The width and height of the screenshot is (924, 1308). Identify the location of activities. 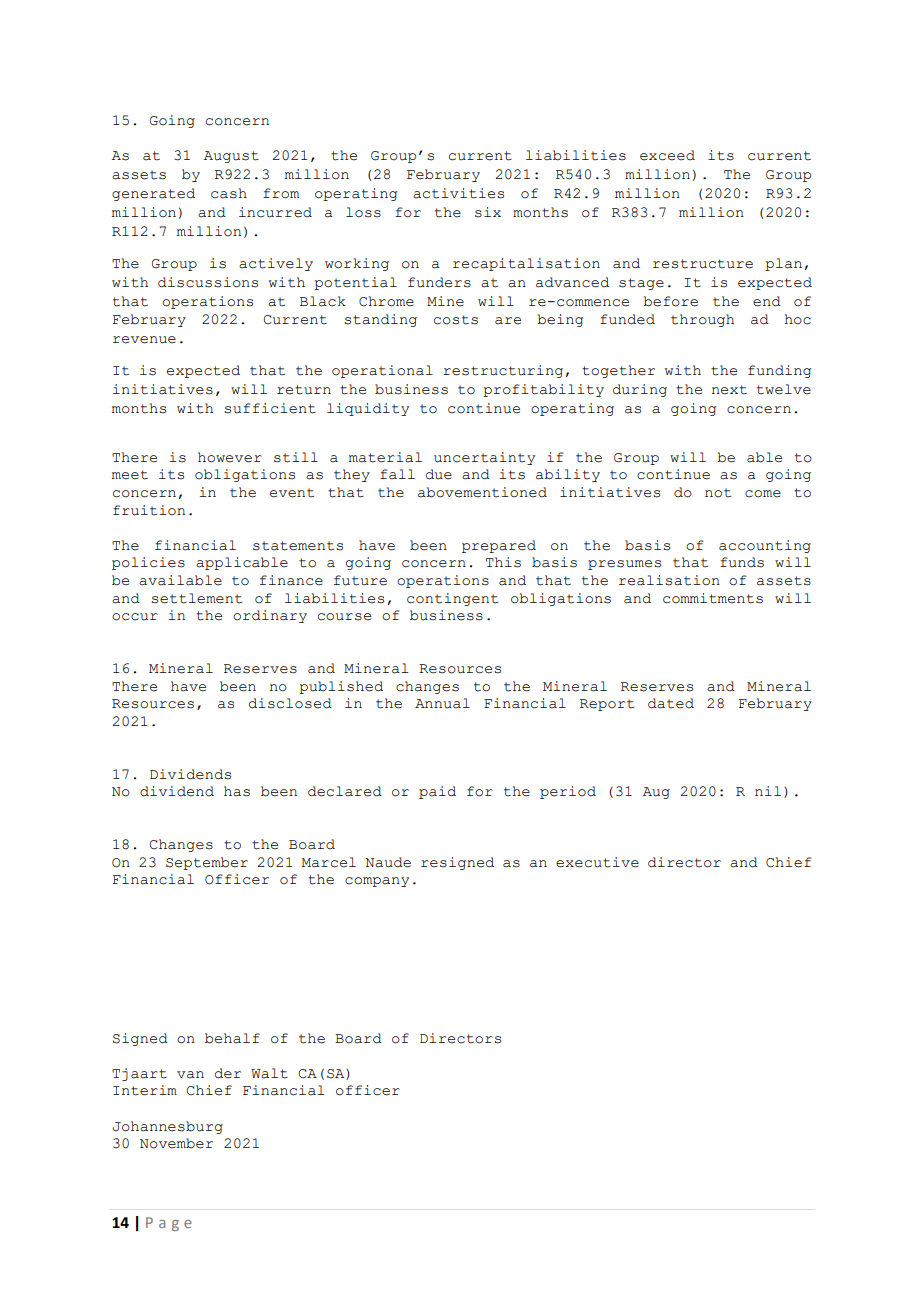
(458, 193).
